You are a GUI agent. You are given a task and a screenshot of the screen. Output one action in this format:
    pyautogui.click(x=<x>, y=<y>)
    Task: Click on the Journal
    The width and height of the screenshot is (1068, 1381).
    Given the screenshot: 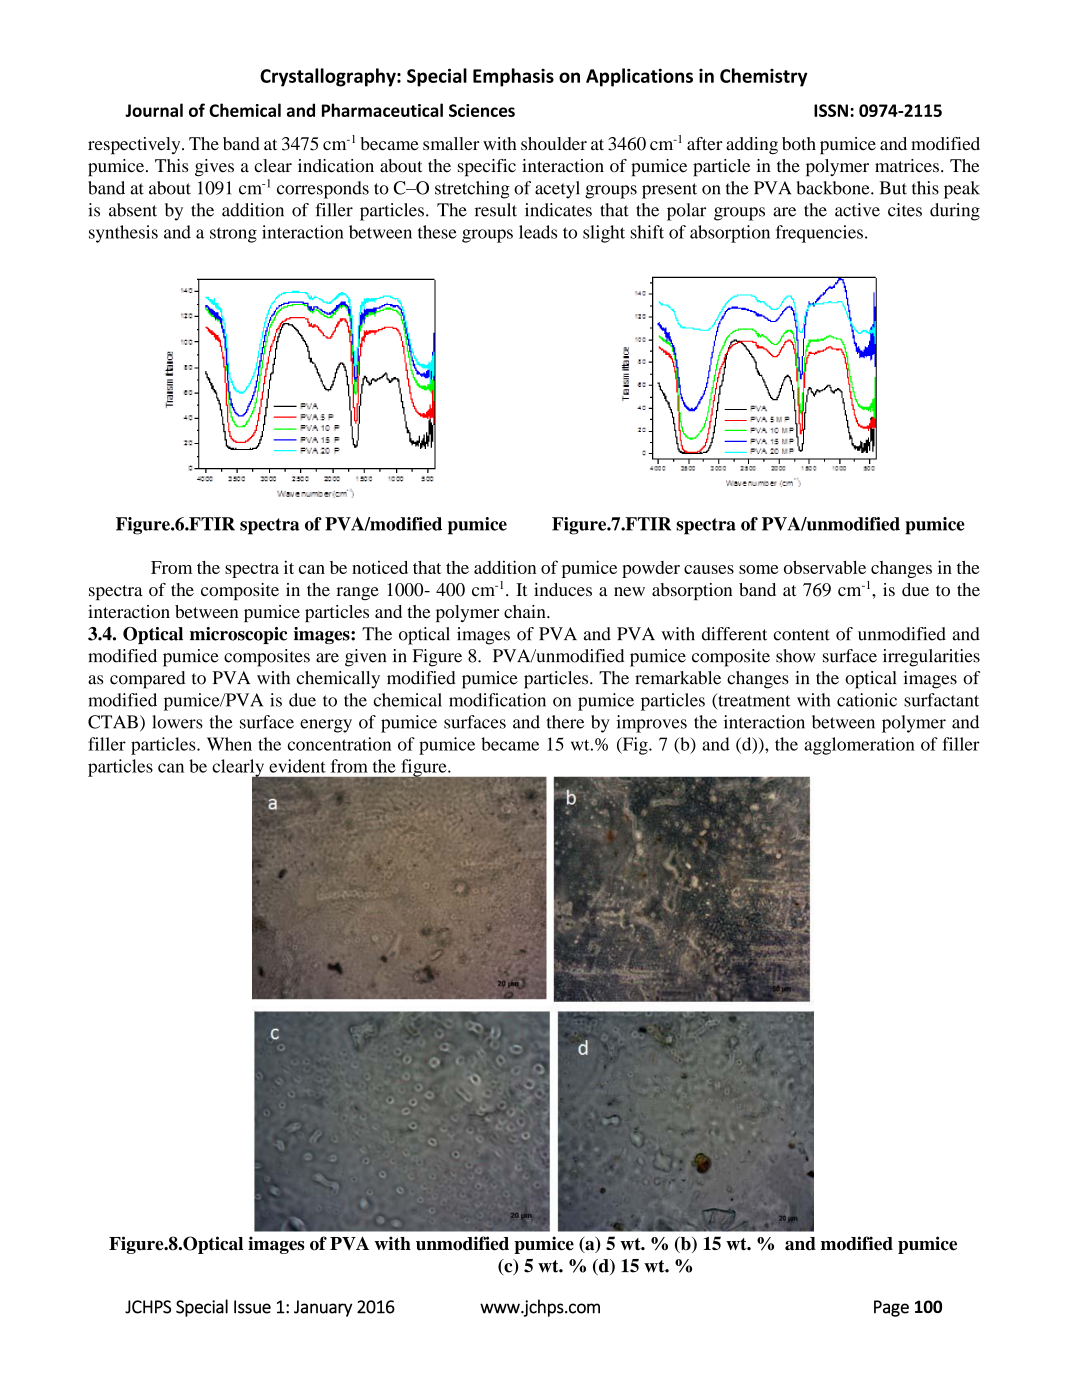 What is the action you would take?
    pyautogui.click(x=154, y=110)
